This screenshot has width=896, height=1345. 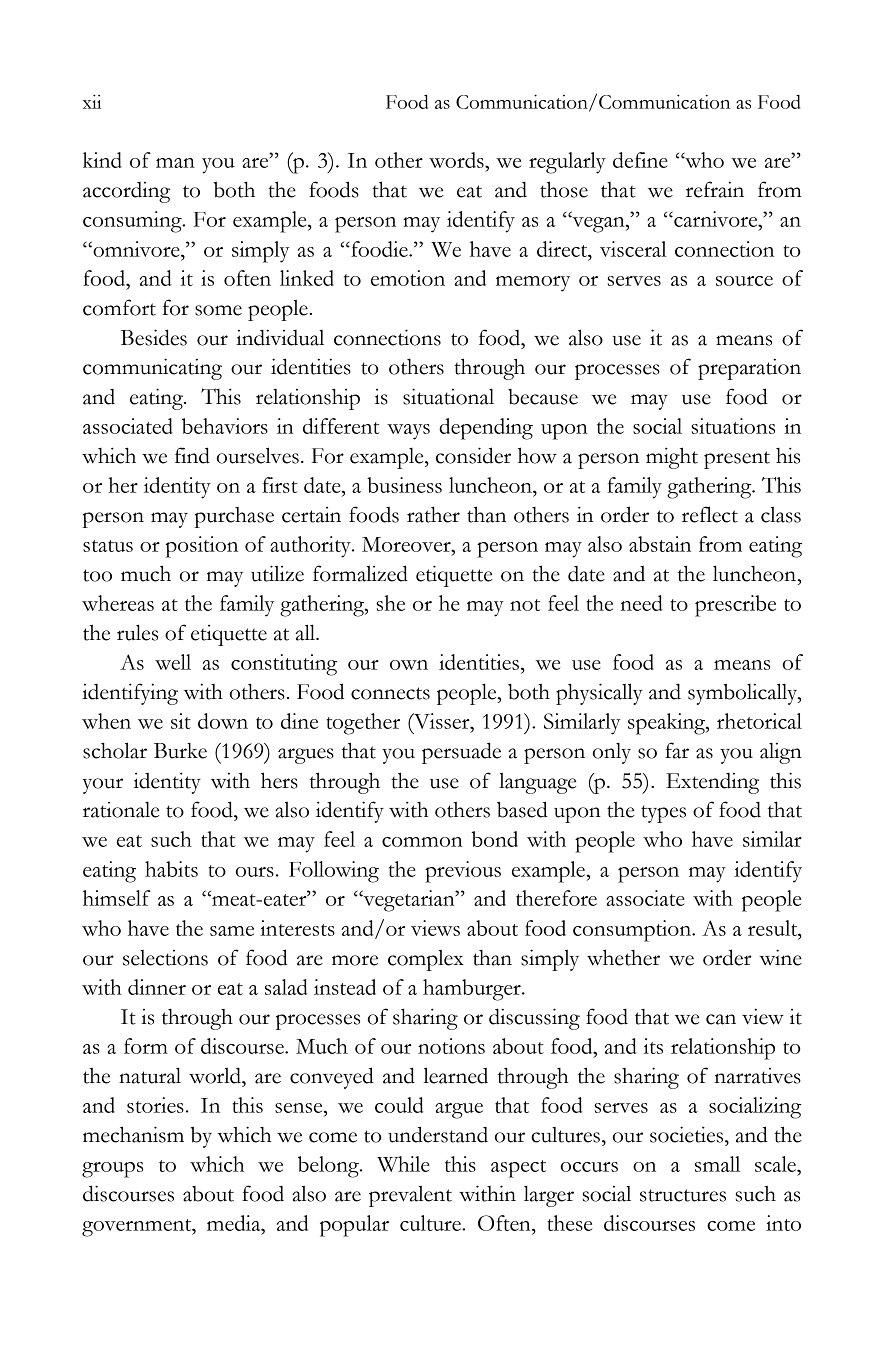 I want to click on prescribe, so click(x=735, y=606).
